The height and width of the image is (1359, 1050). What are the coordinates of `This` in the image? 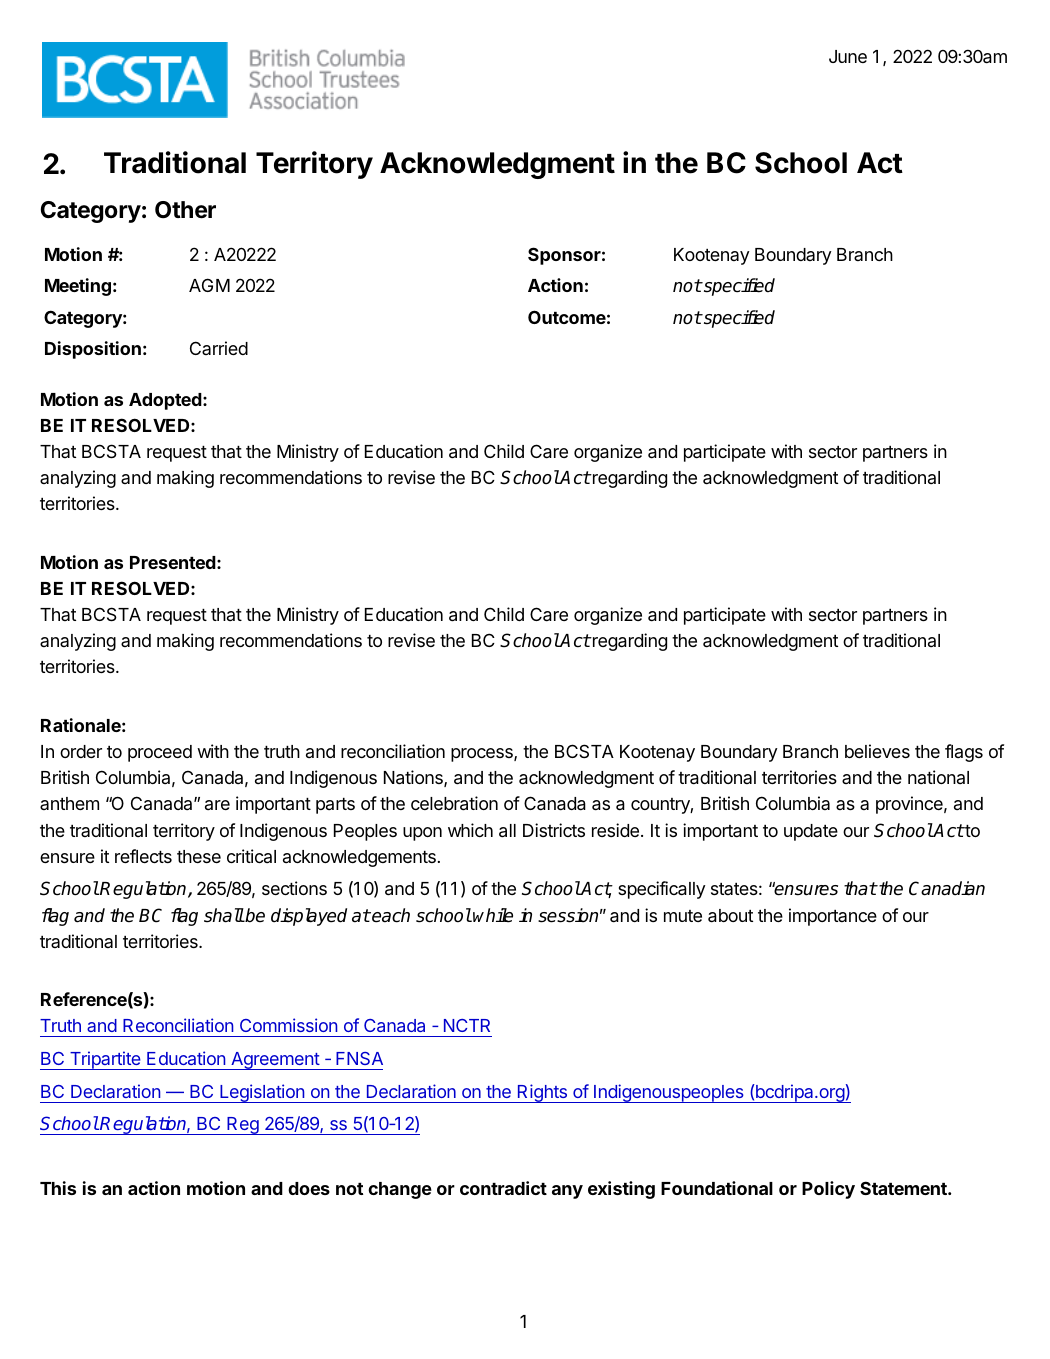 It's located at (58, 1188).
